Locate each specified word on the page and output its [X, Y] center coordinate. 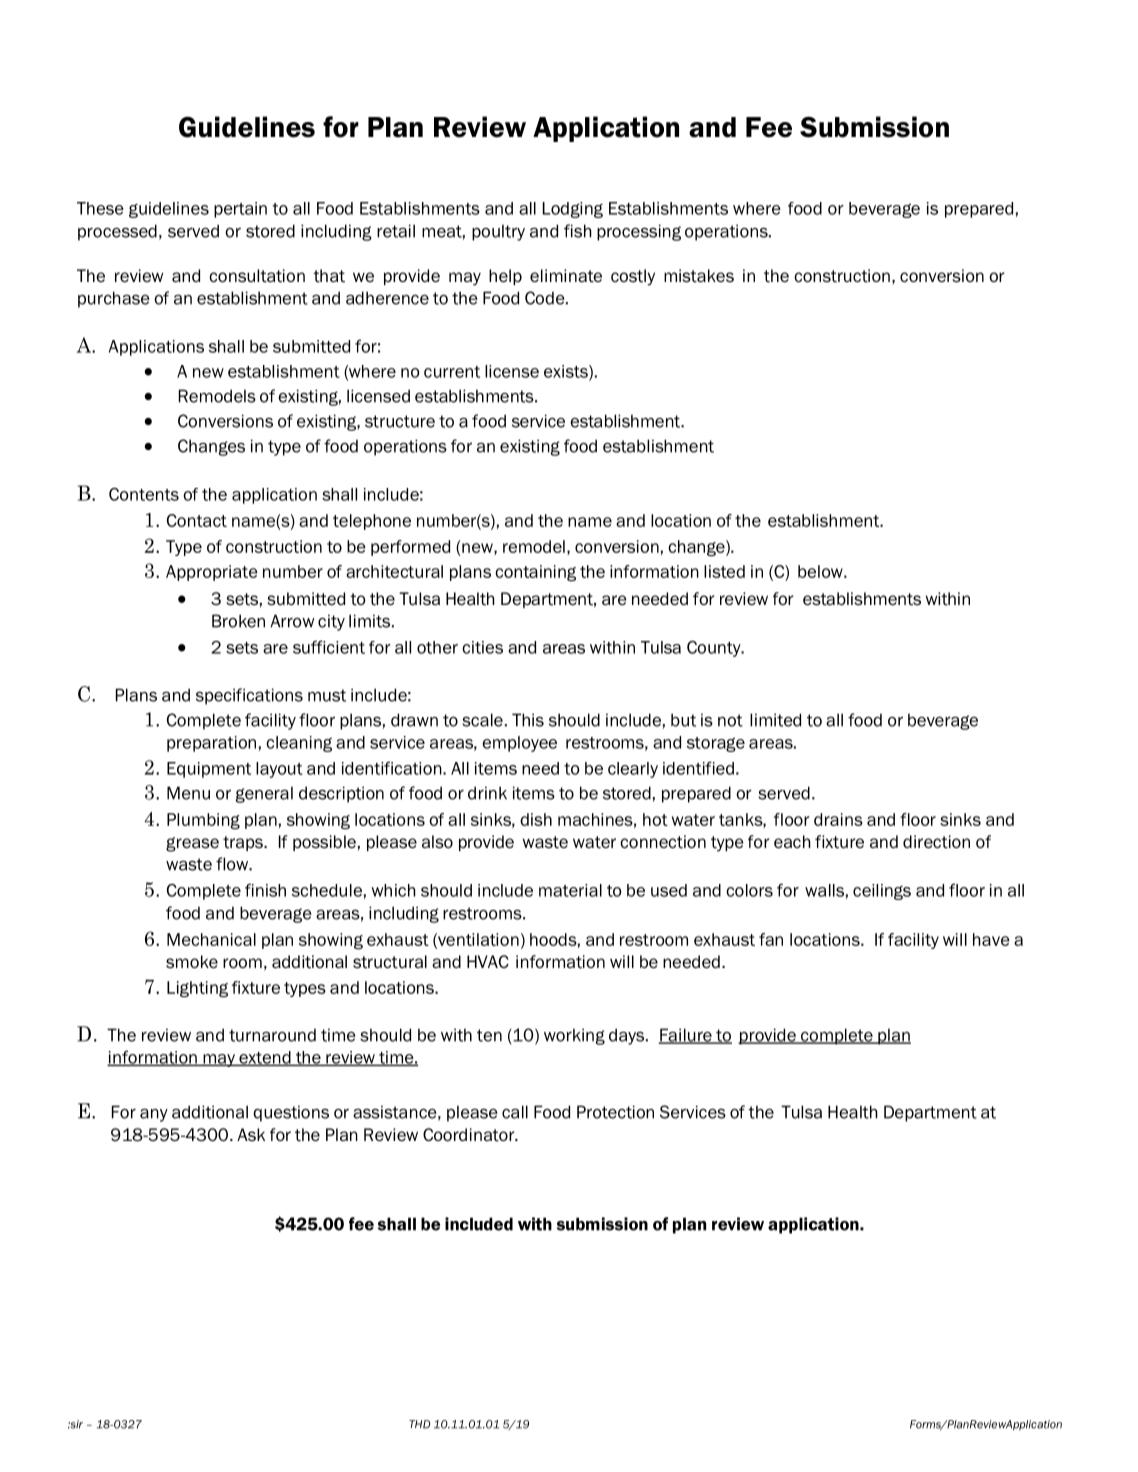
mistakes [699, 276]
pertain [240, 210]
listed [724, 571]
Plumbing [203, 821]
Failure [686, 1036]
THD [419, 1424]
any [154, 1115]
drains [838, 819]
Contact [197, 520]
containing [535, 573]
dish [536, 819]
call [515, 1112]
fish [578, 231]
